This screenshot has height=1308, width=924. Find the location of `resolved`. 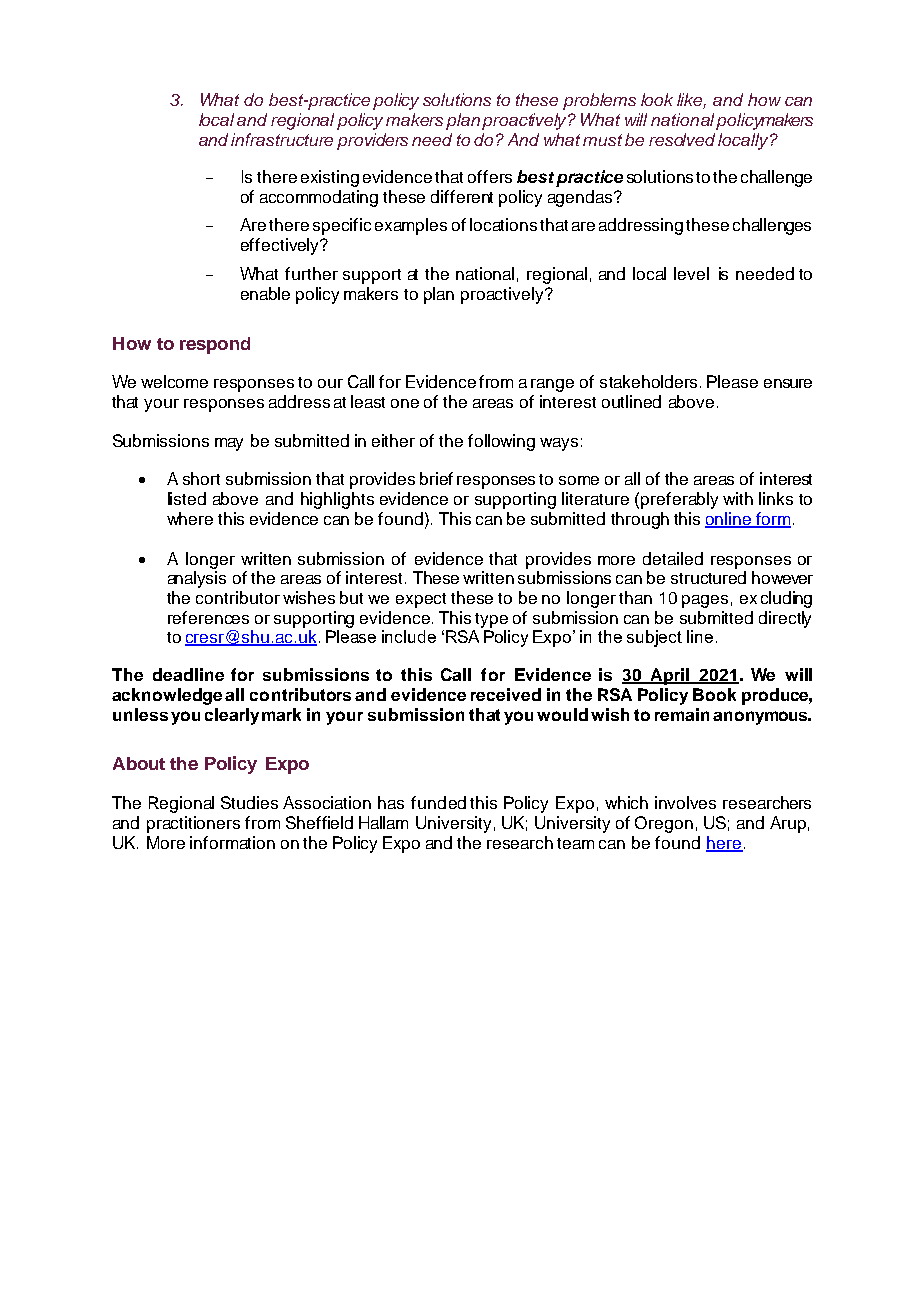

resolved is located at coordinates (682, 139).
